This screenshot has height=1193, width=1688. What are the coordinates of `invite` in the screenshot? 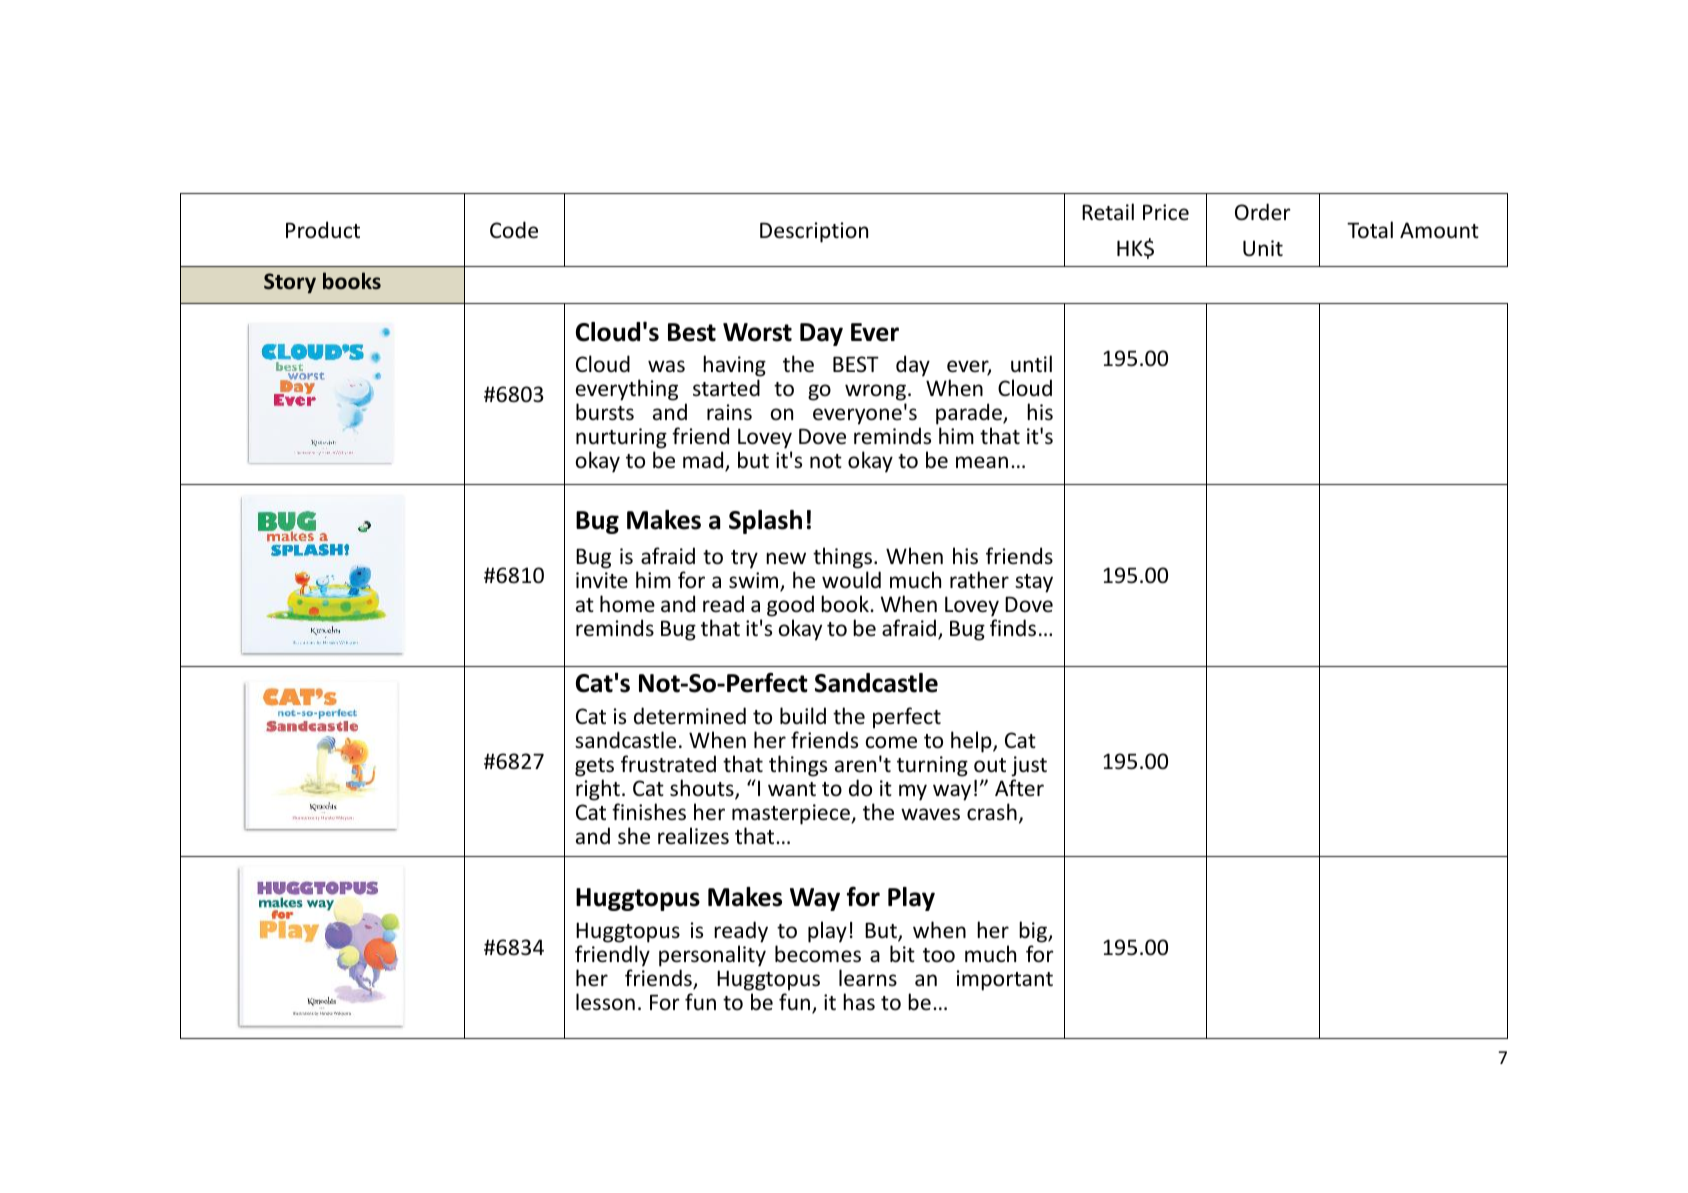 It's located at (602, 580).
